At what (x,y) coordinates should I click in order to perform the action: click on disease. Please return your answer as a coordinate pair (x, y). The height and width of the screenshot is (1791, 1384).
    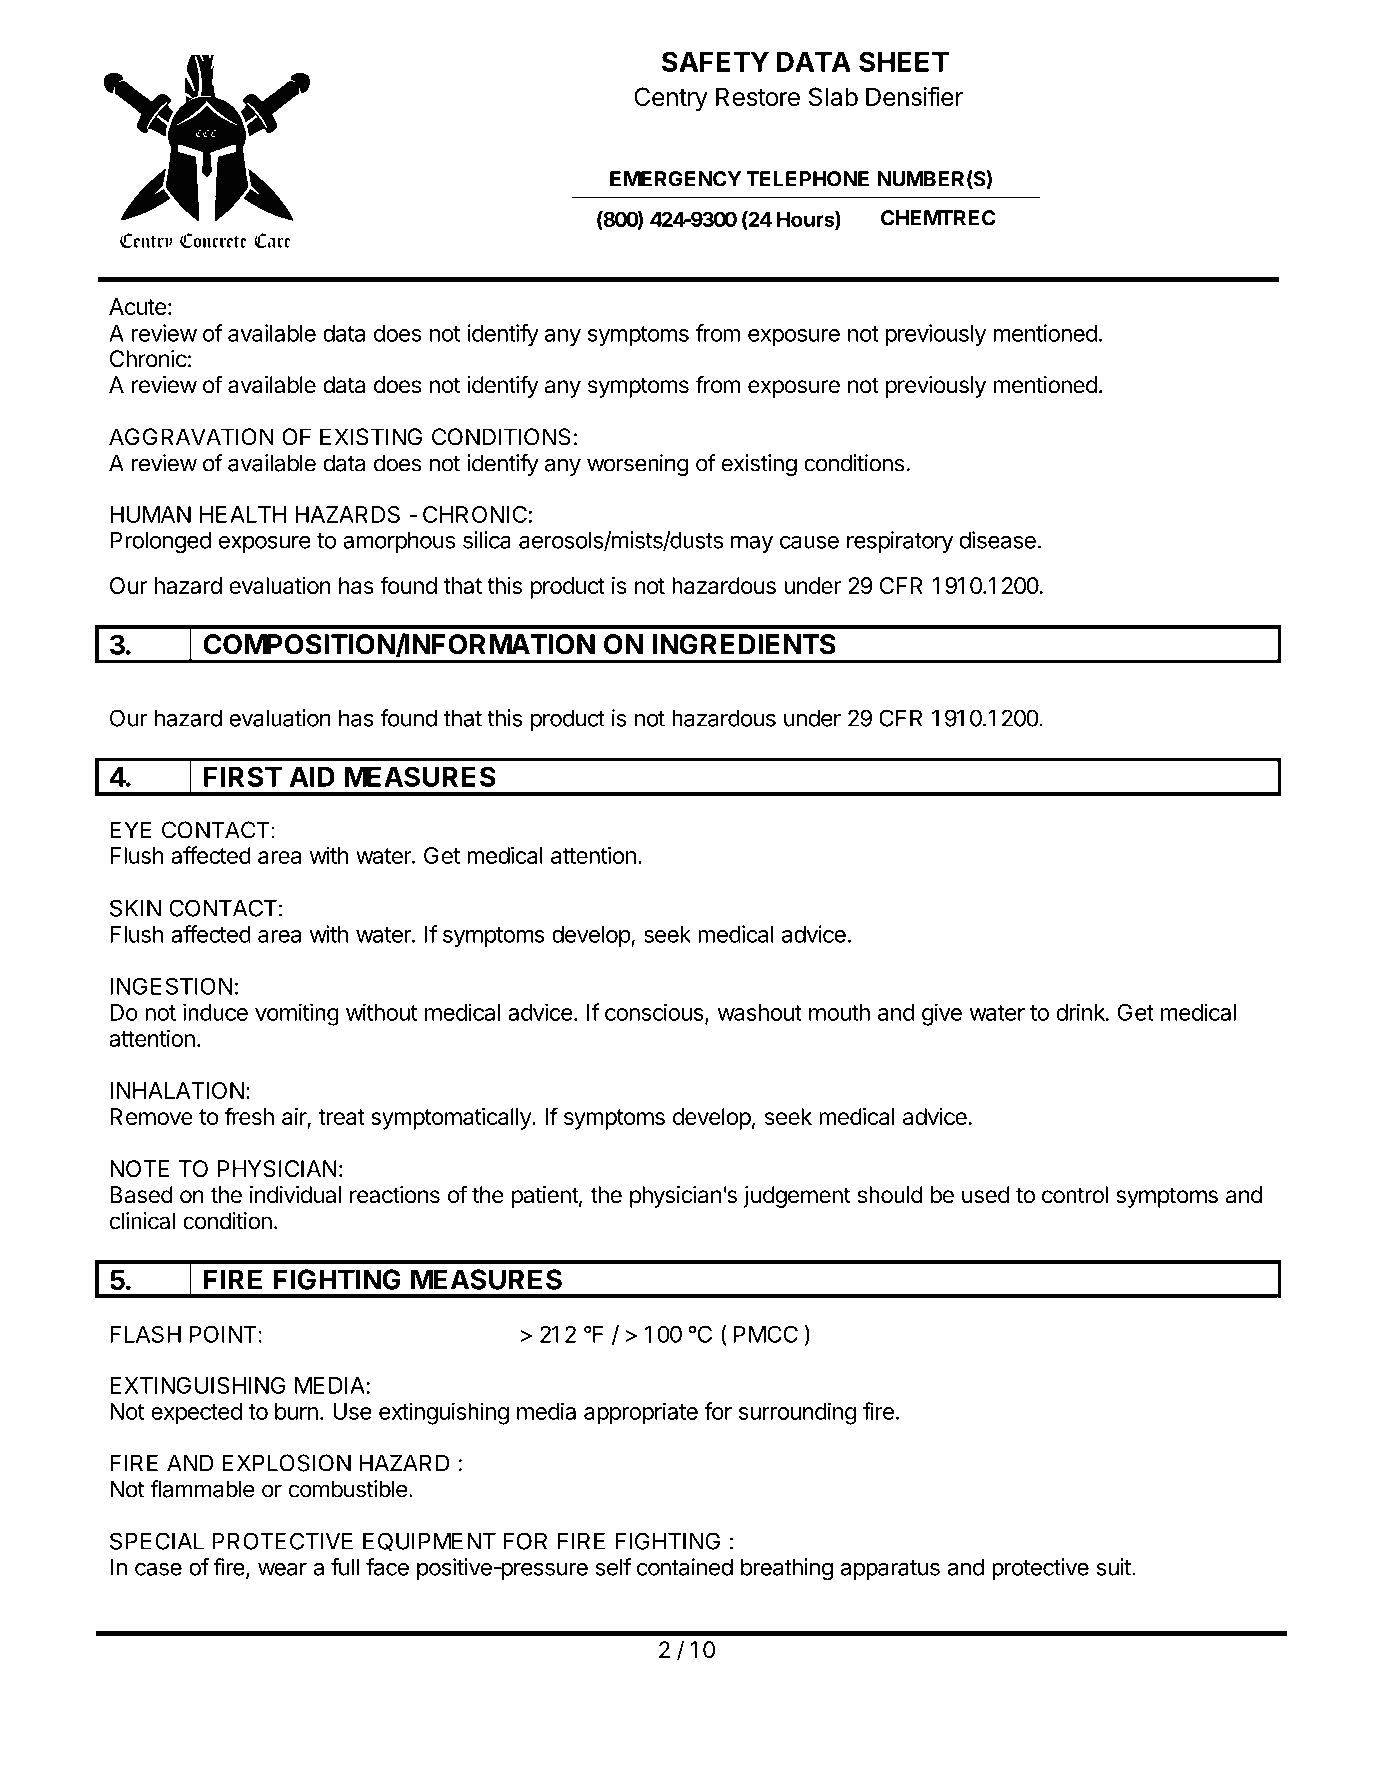
    Looking at the image, I should click on (997, 540).
